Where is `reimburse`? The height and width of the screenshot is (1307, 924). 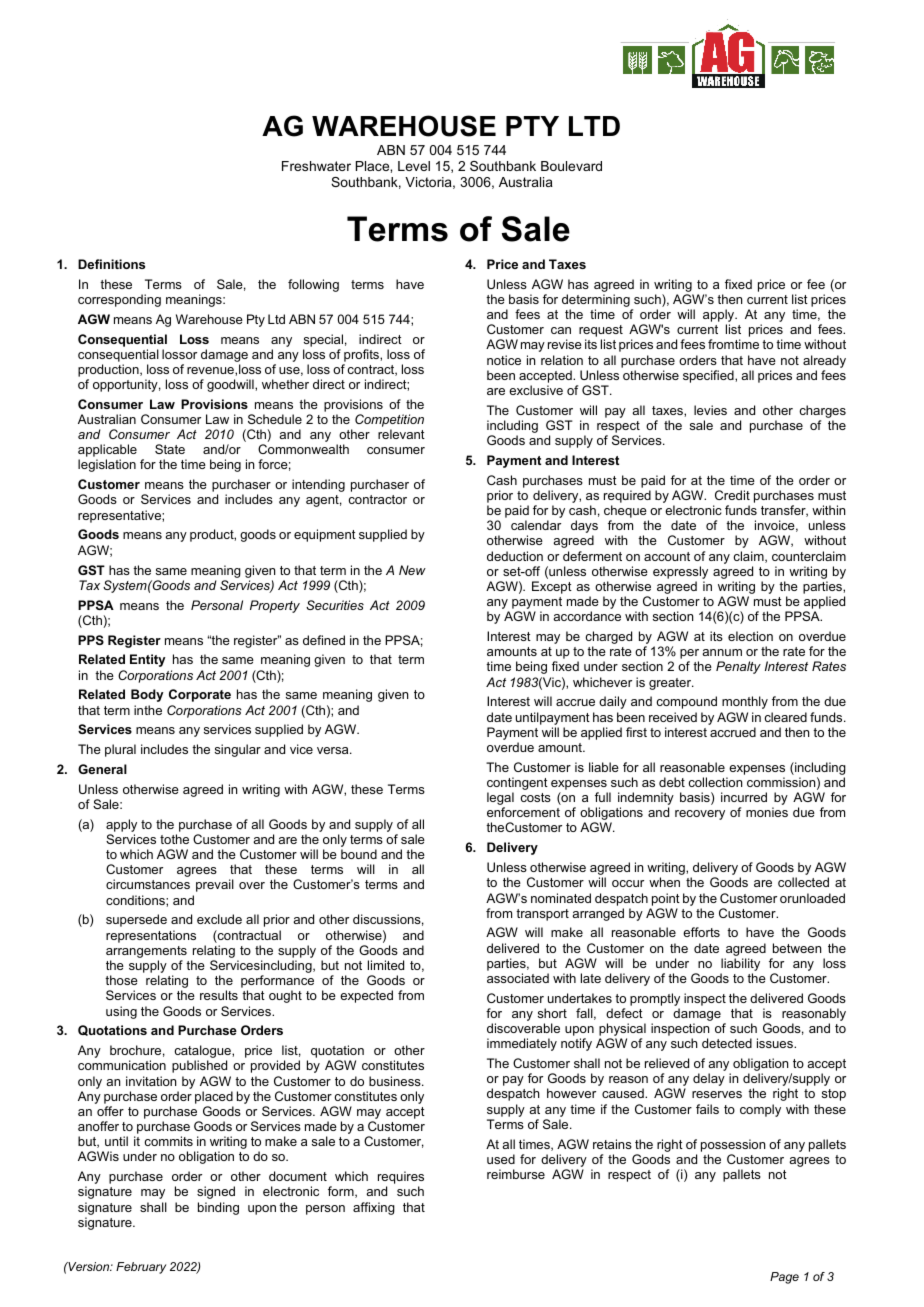
reimburse is located at coordinates (516, 1174).
